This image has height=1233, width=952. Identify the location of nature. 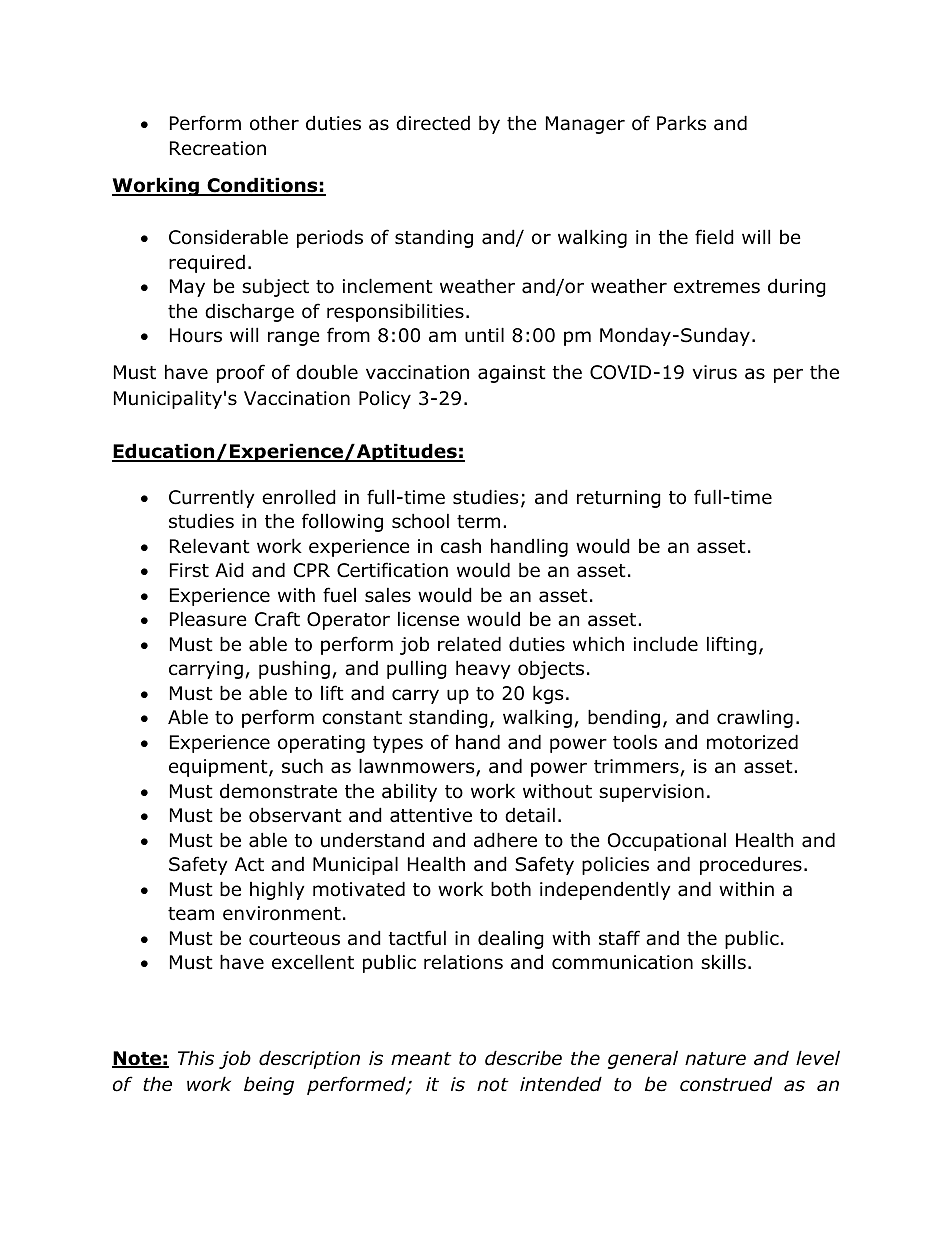
(715, 1059).
